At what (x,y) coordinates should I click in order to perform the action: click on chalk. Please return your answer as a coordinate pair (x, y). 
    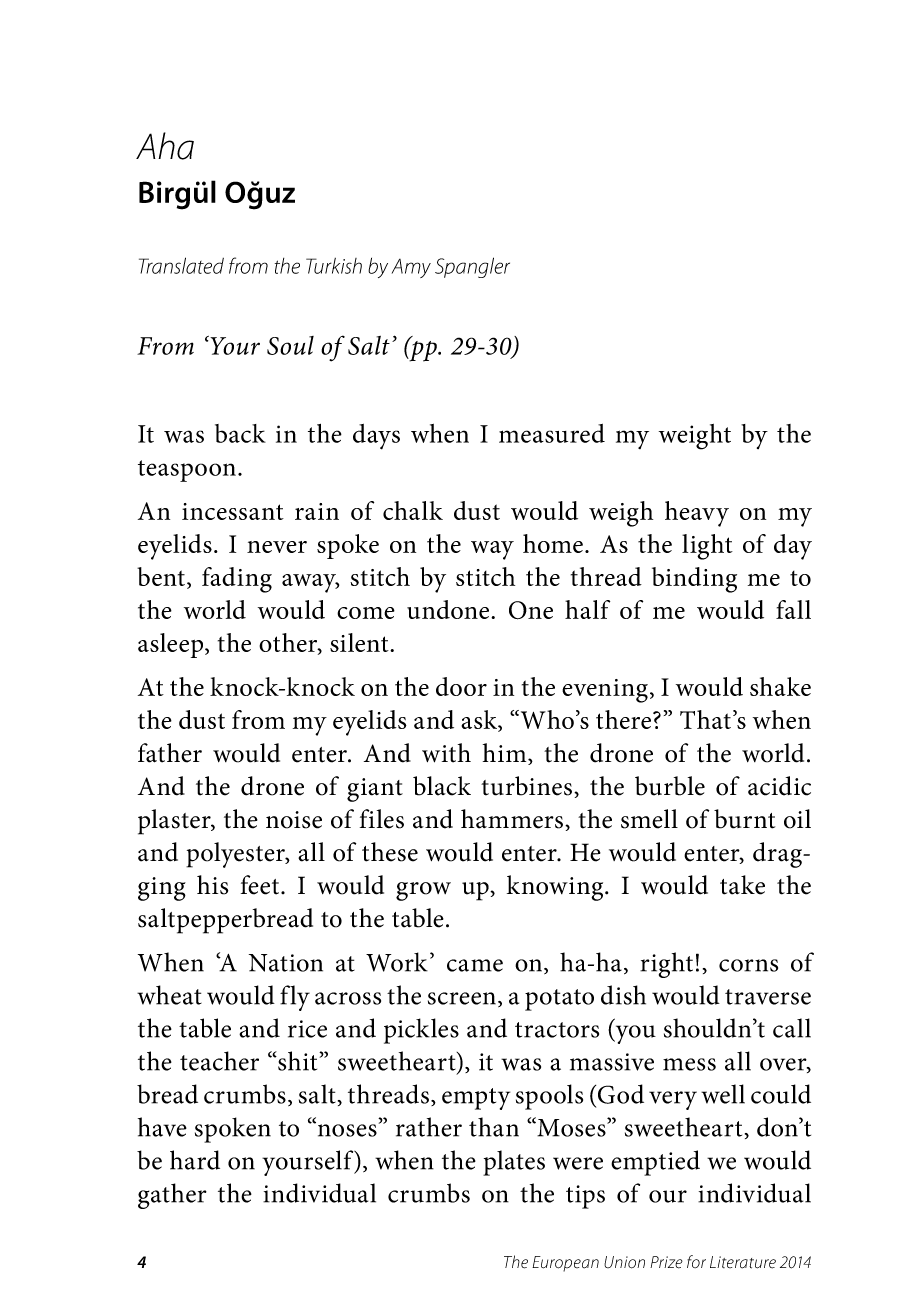
    Looking at the image, I should click on (413, 510).
